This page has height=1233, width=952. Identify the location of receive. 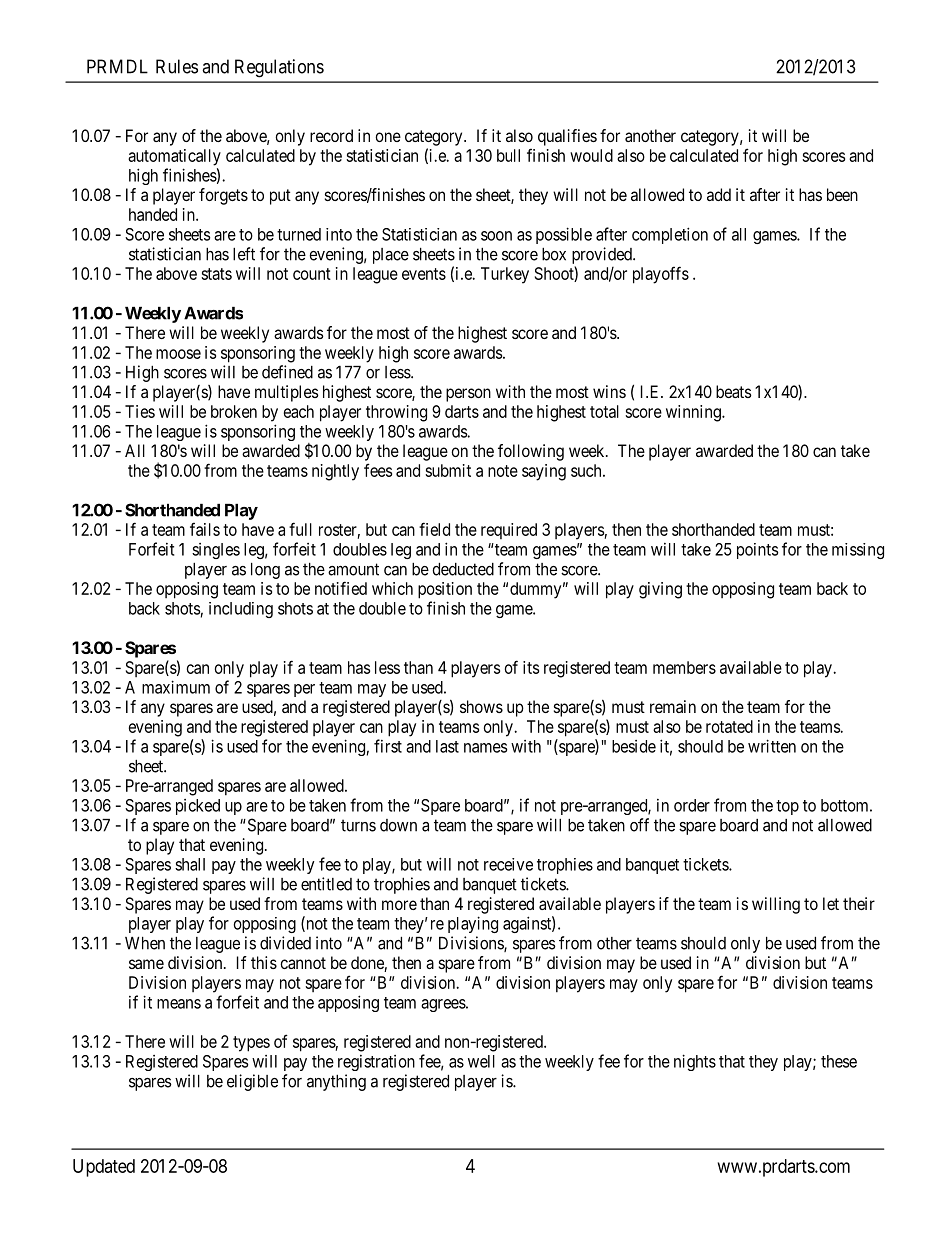
(508, 864).
